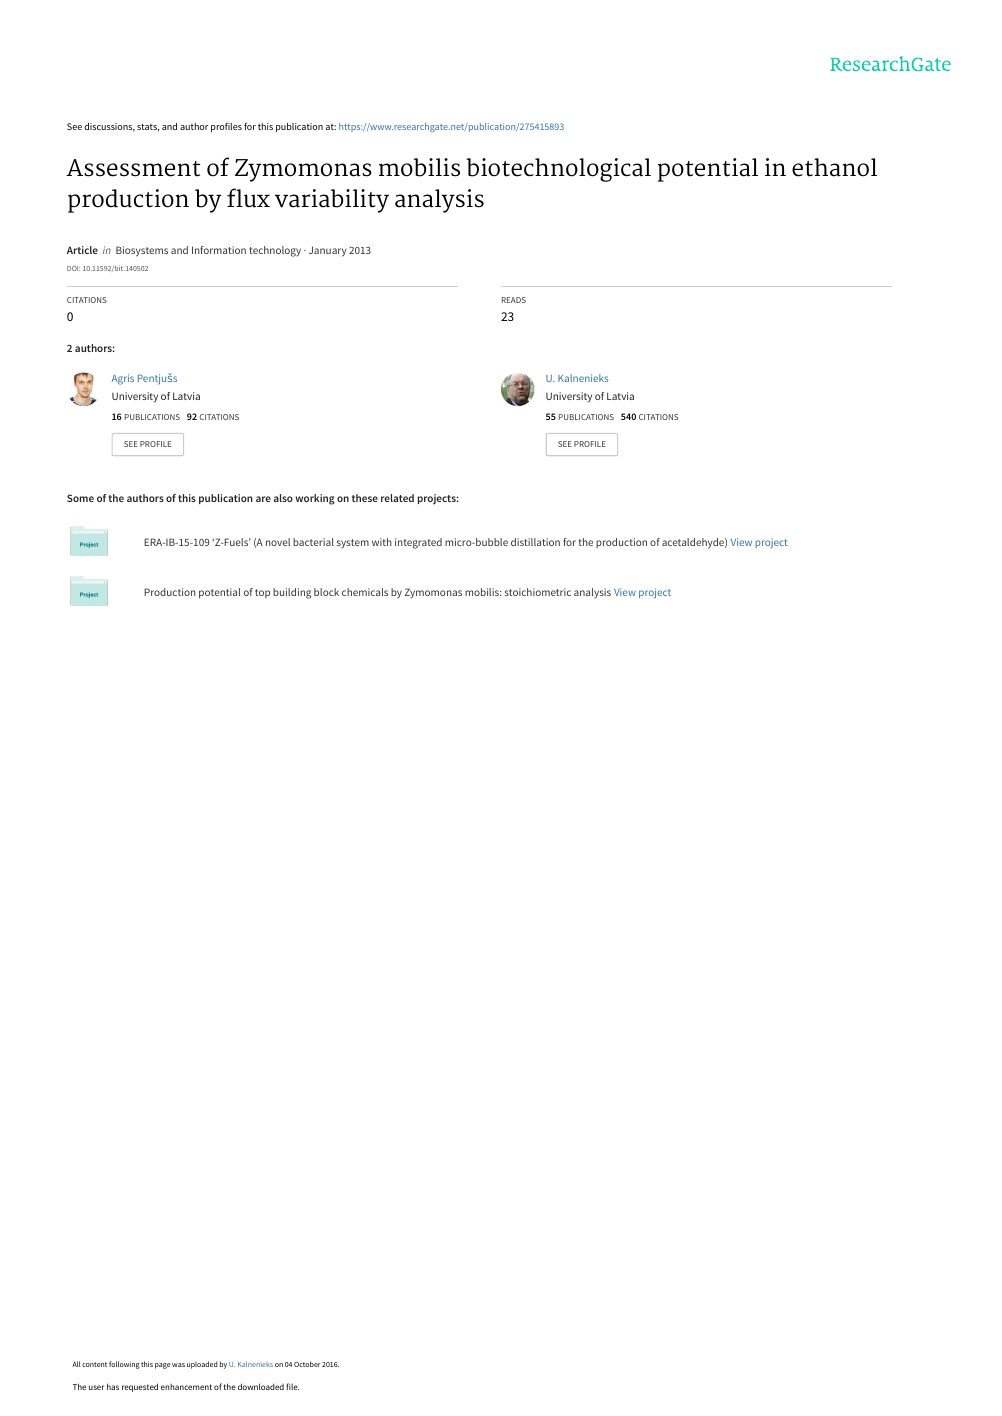  I want to click on Some, so click(80, 498).
